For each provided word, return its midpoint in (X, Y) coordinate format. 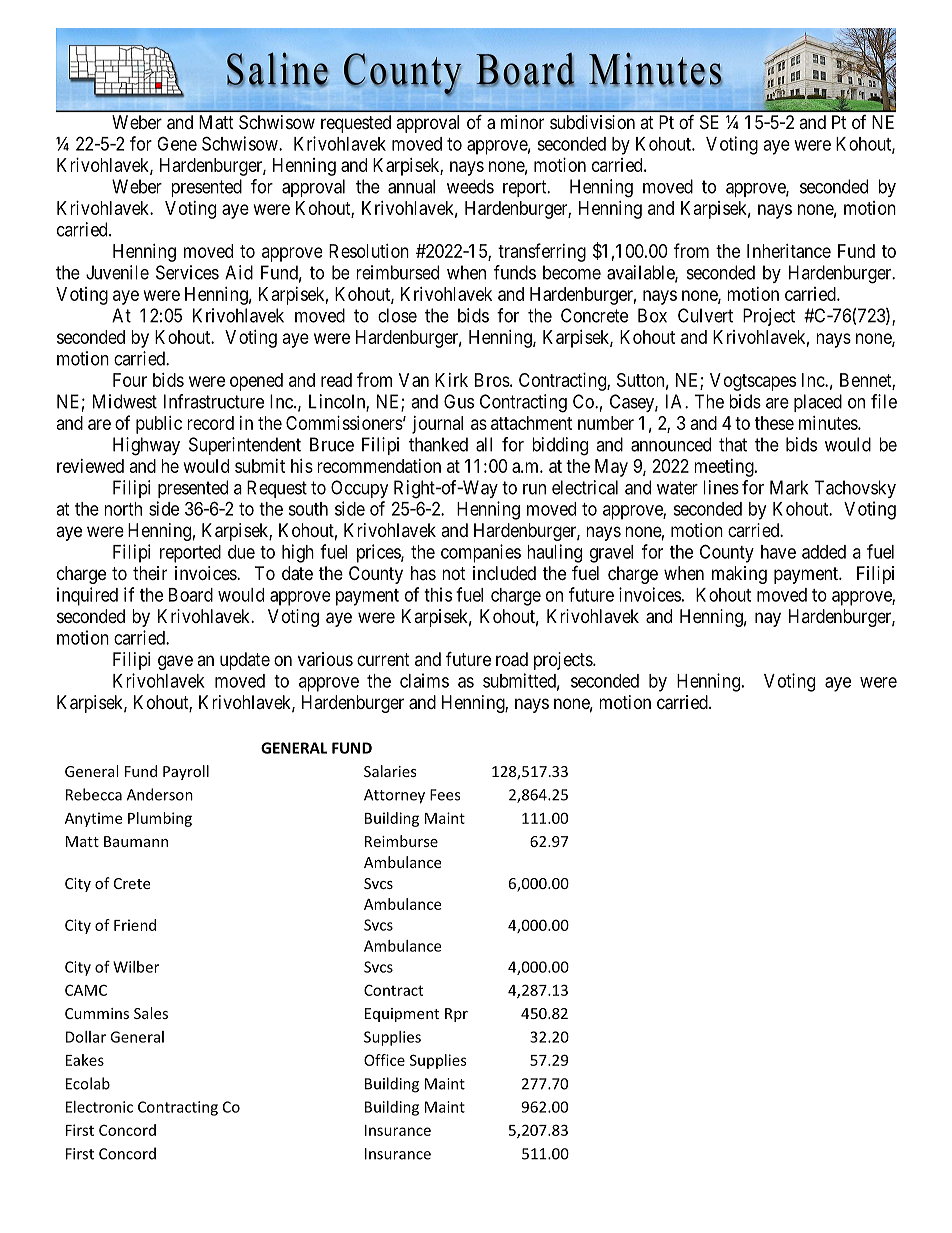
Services (187, 272)
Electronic (99, 1107)
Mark (789, 487)
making (739, 575)
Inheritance (789, 251)
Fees (445, 795)
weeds (470, 186)
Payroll (186, 772)
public (159, 425)
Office (384, 1060)
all (484, 444)
